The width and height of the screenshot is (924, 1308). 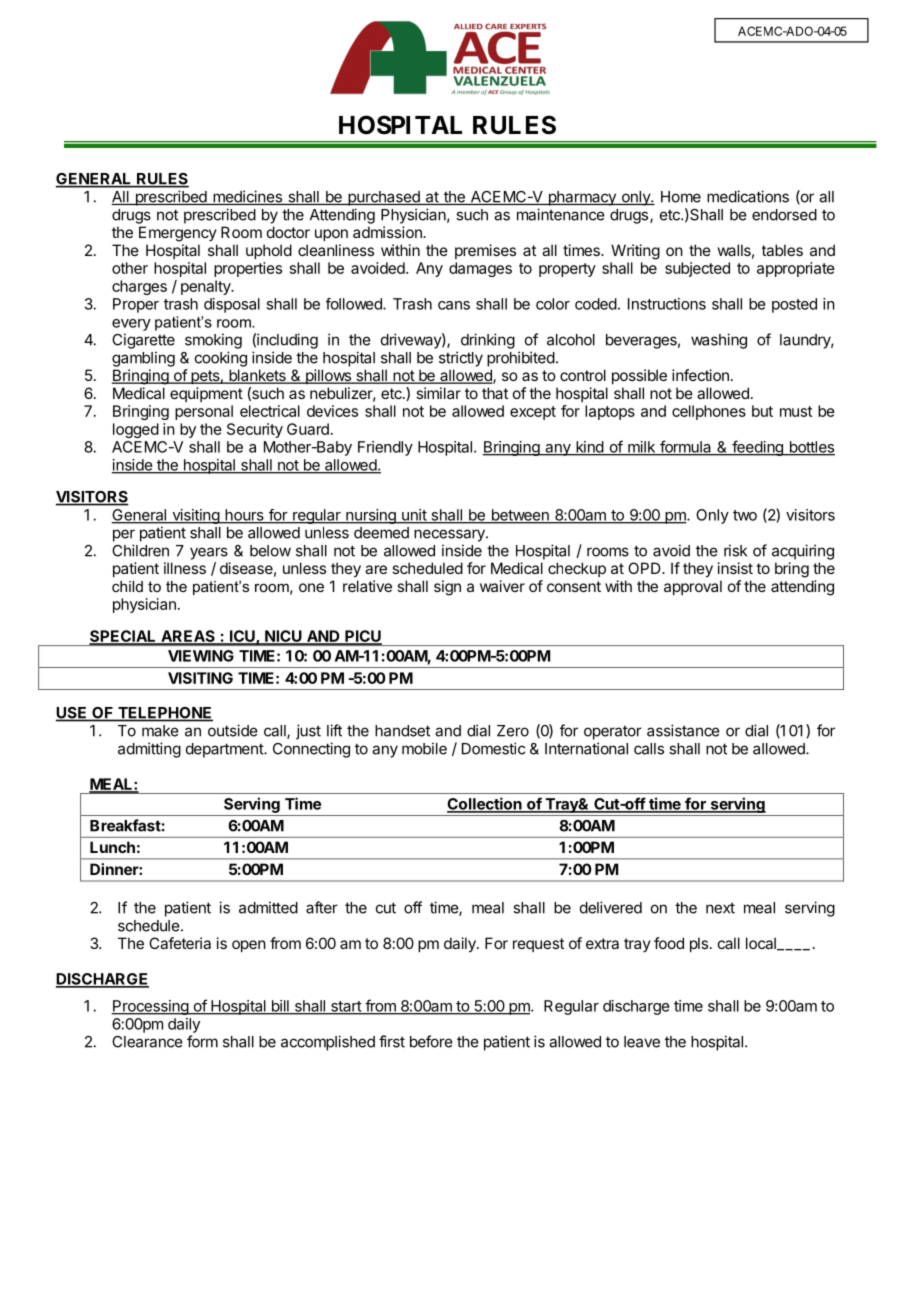 I want to click on Emergency, so click(x=178, y=234).
